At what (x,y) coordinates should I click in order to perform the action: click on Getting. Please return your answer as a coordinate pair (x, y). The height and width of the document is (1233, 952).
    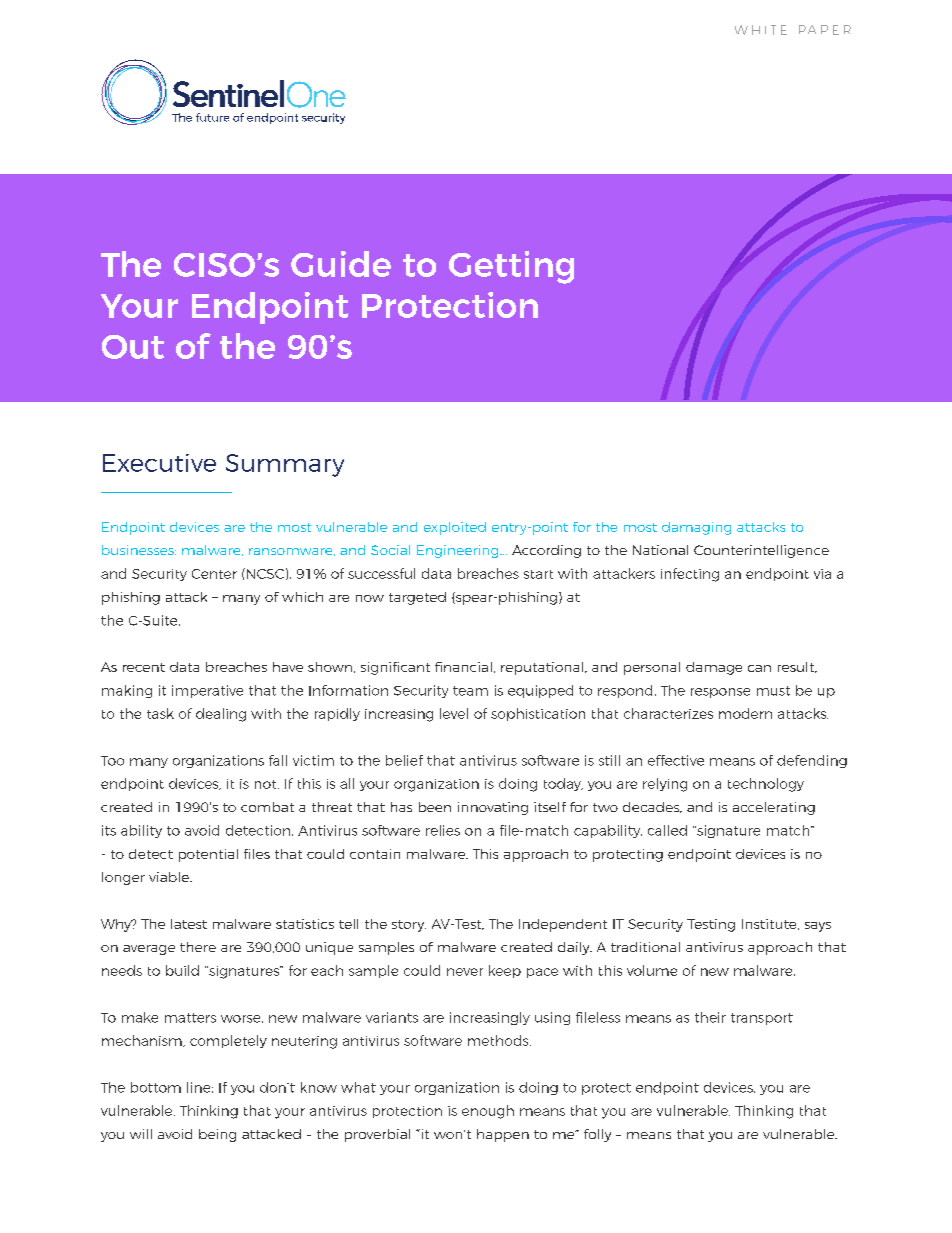
    Looking at the image, I should click on (511, 267).
